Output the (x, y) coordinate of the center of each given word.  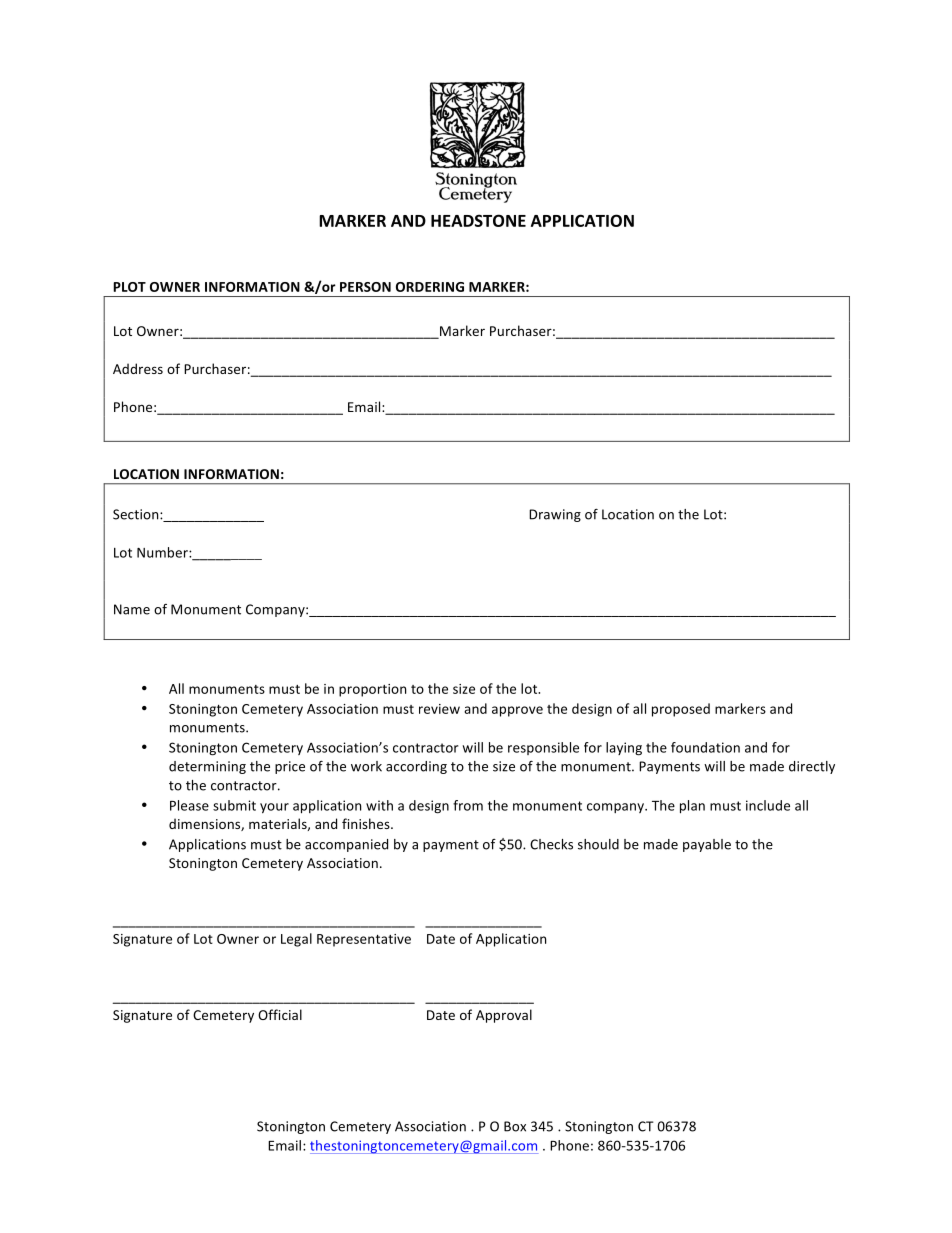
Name (132, 609)
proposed (681, 710)
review (439, 709)
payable (707, 845)
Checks (551, 844)
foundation (705, 747)
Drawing (555, 515)
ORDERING (430, 287)
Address (138, 368)
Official (280, 1014)
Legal (296, 940)
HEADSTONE (478, 220)
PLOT (129, 287)
